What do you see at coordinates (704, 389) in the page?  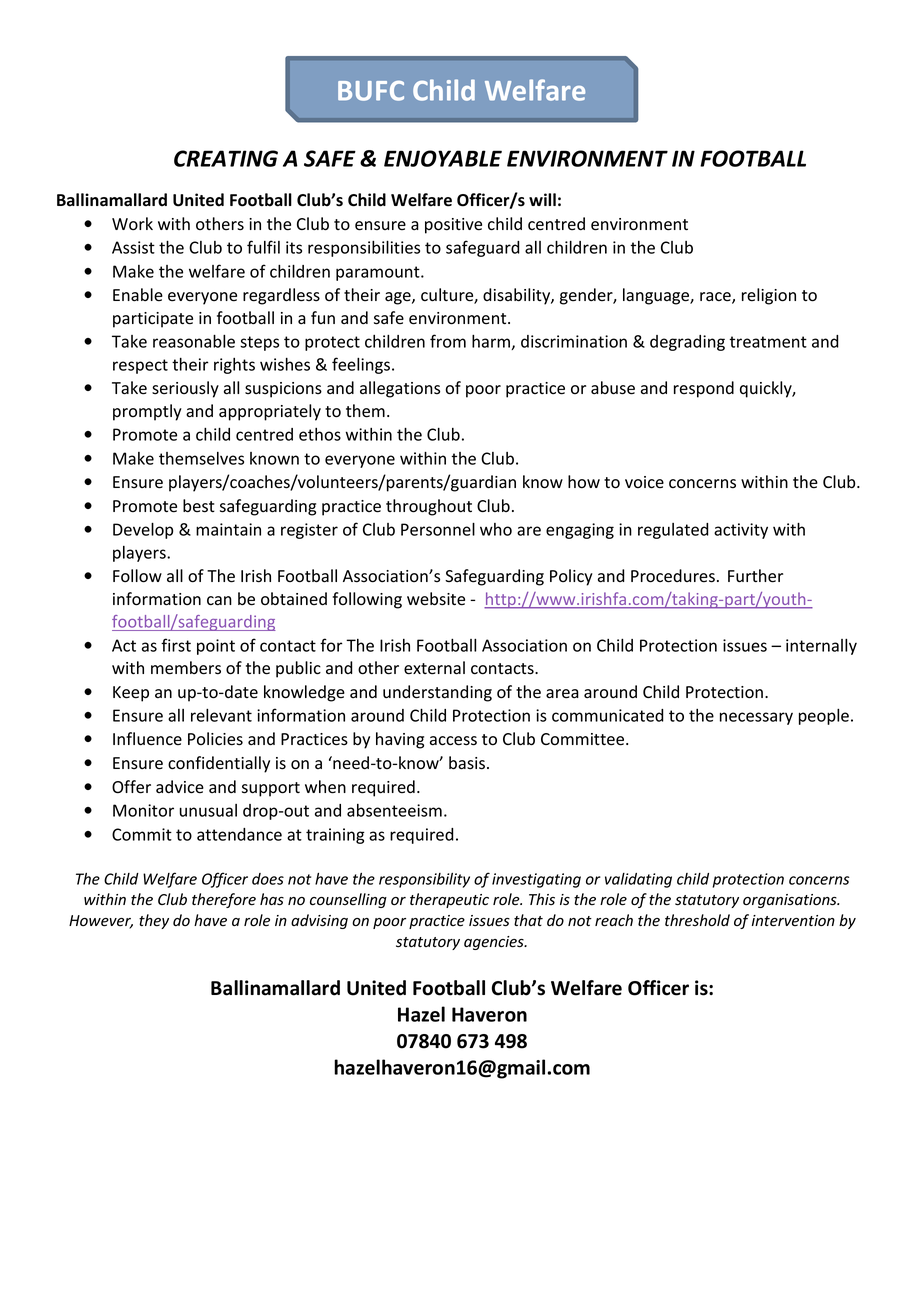 I see `respond` at bounding box center [704, 389].
